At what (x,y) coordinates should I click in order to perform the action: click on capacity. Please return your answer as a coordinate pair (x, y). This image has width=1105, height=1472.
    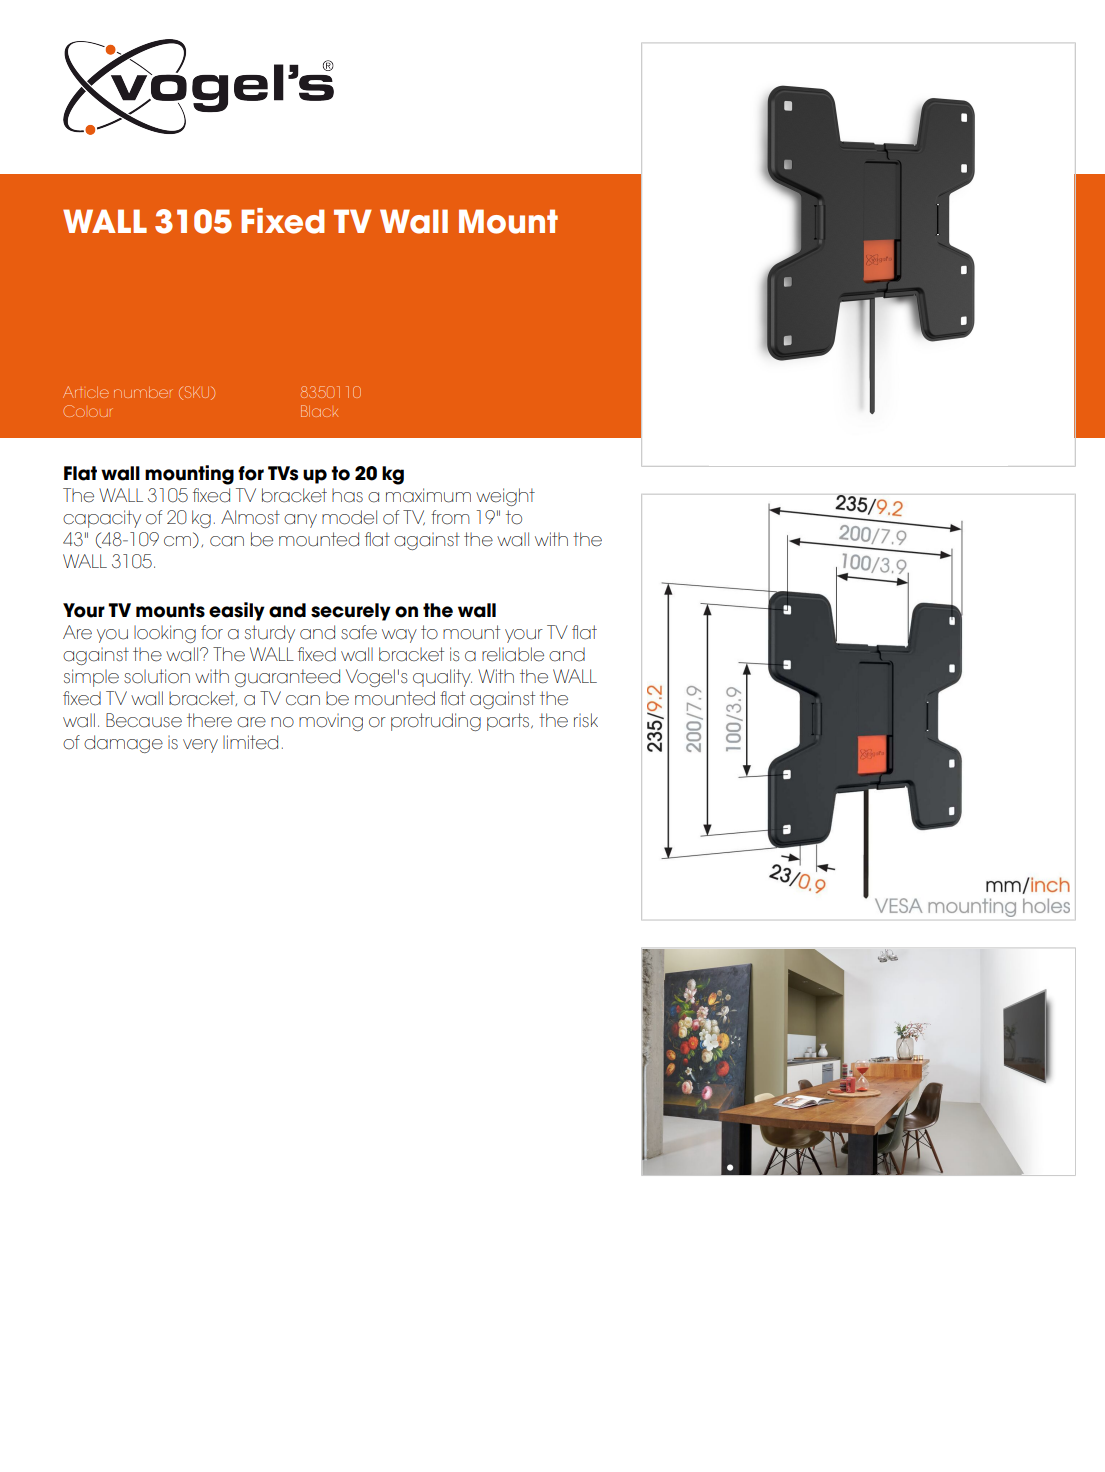
    Looking at the image, I should click on (102, 519).
